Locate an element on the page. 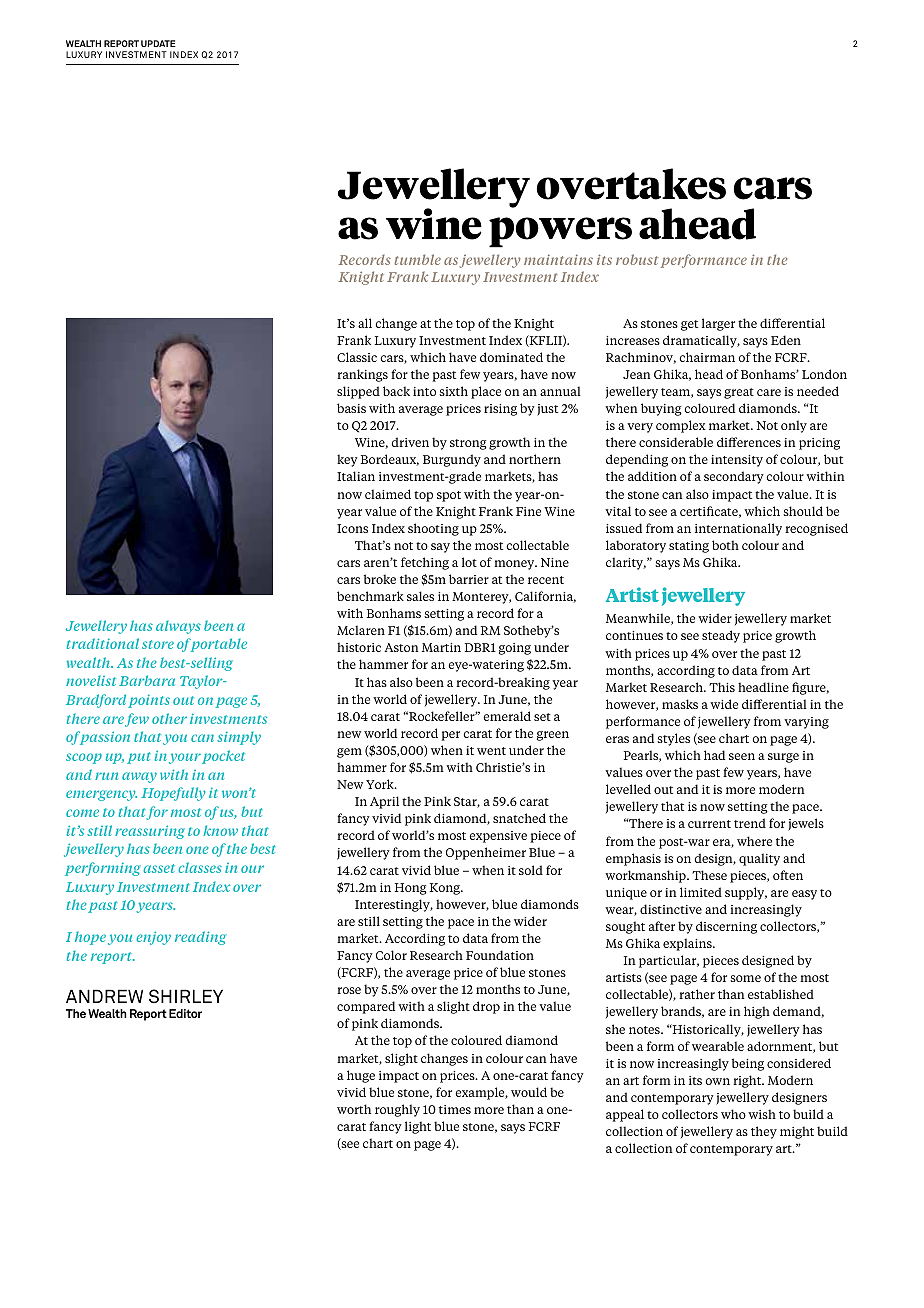  powers is located at coordinates (560, 232).
